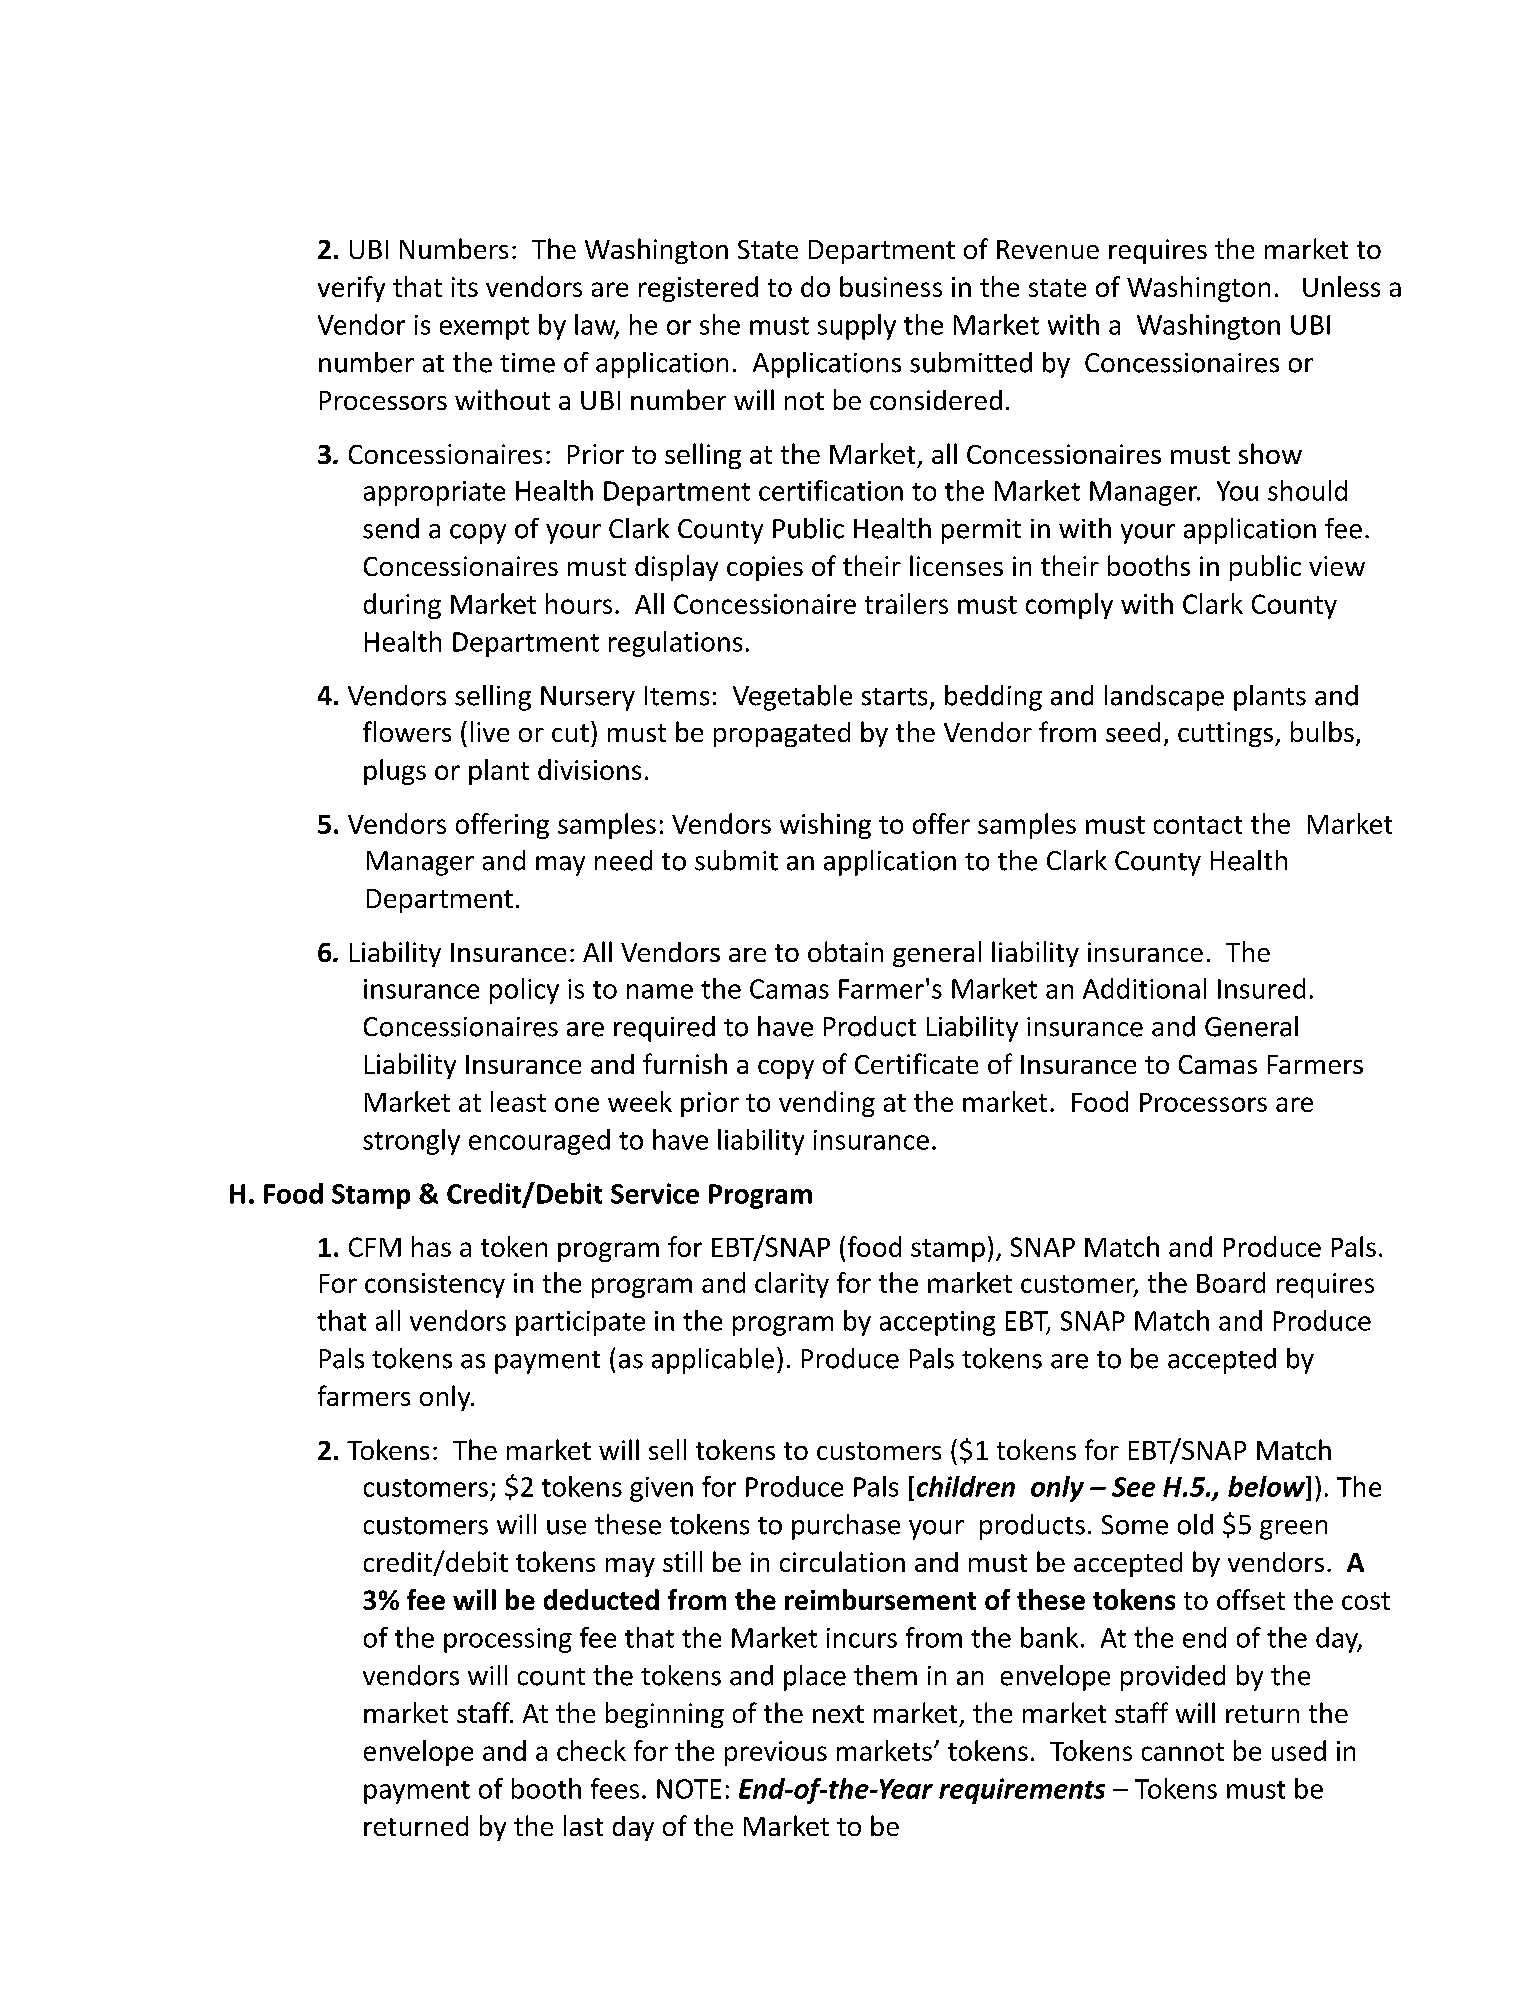  Describe the element at coordinates (1341, 286) in the page. I see `Unless` at that location.
